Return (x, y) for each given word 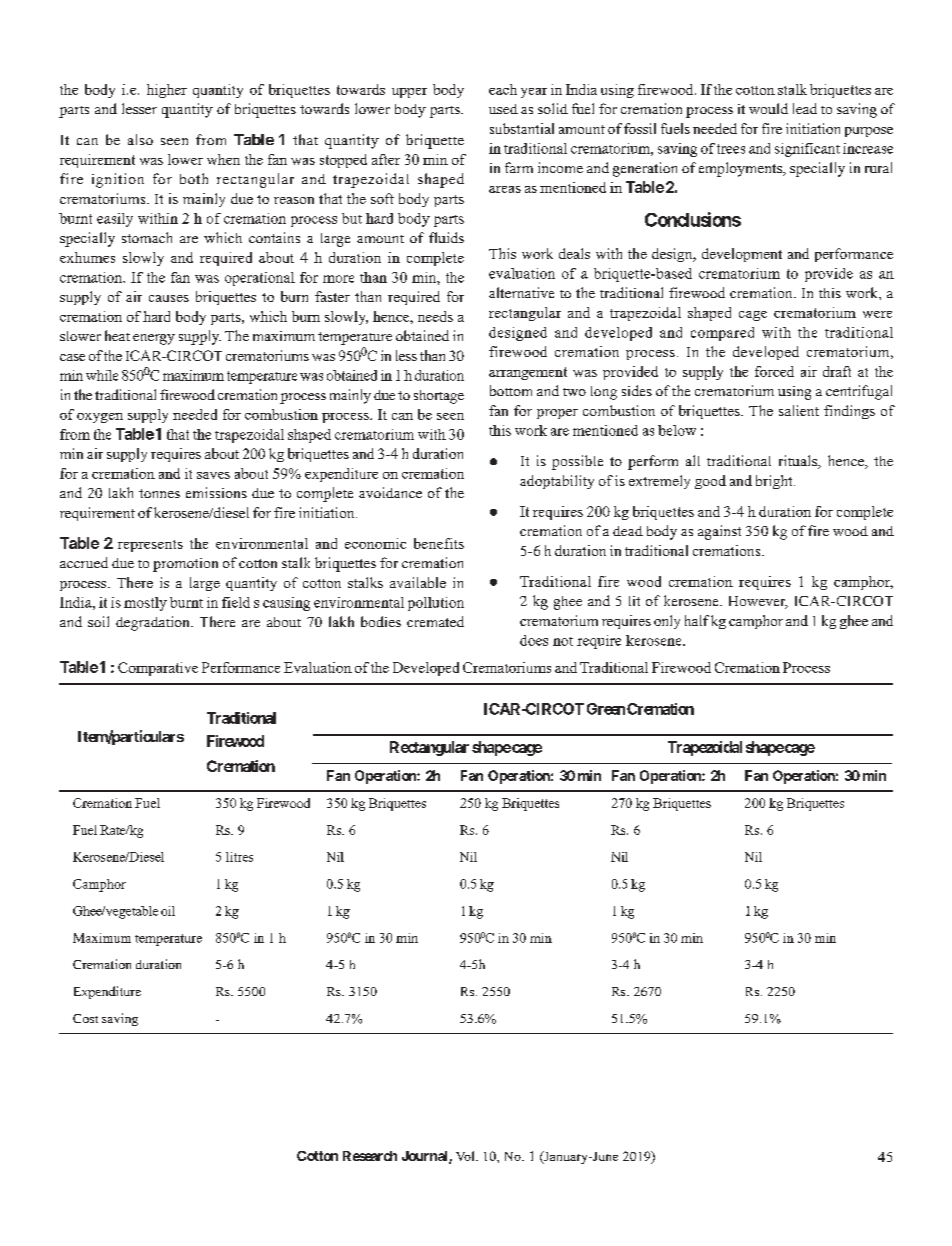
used (503, 109)
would (768, 108)
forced (774, 371)
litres (239, 857)
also (140, 139)
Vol (466, 1156)
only (667, 622)
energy (154, 339)
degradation (154, 623)
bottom (511, 390)
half (697, 620)
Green (606, 709)
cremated (435, 621)
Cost (85, 1018)
